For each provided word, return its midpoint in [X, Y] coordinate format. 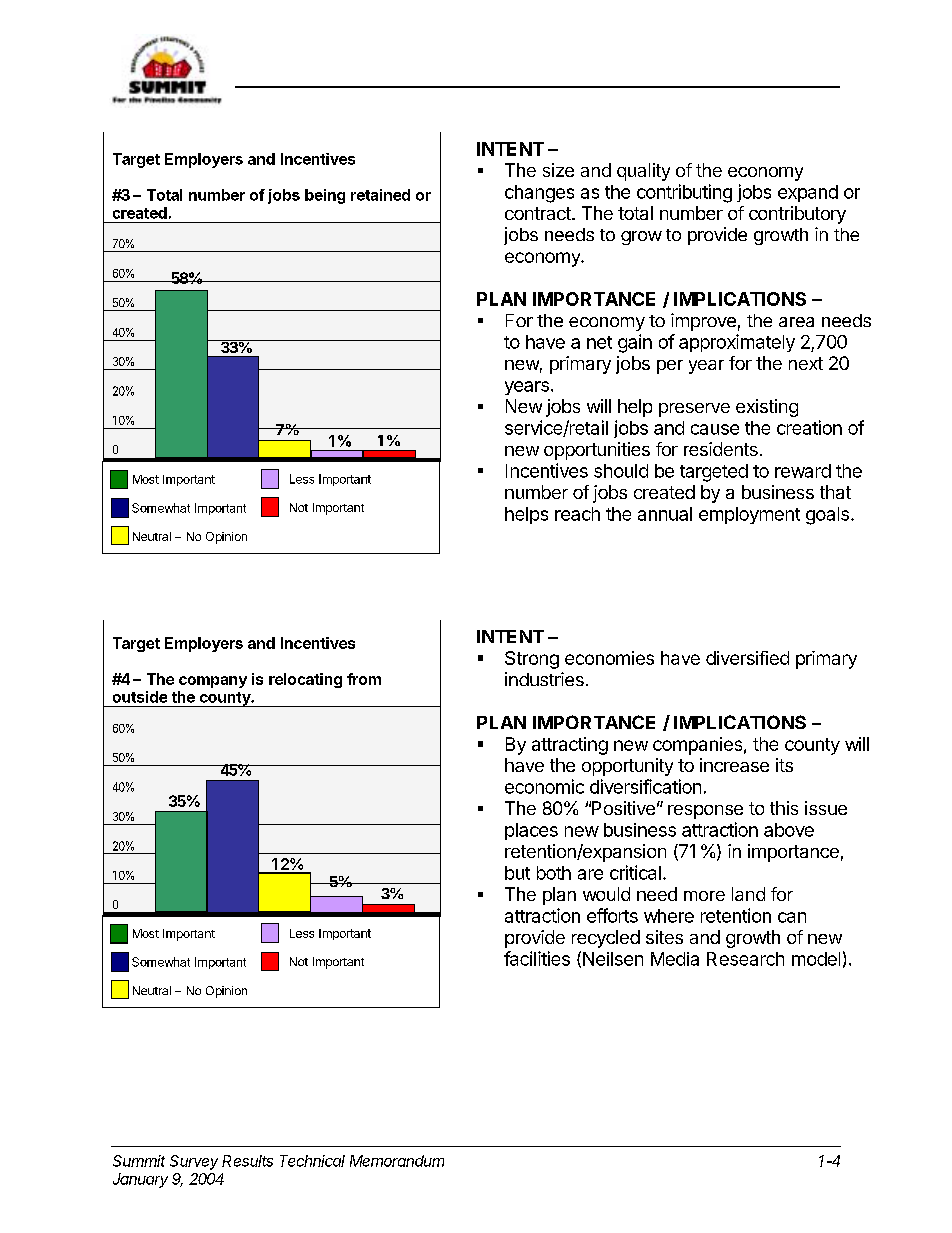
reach [577, 514]
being [325, 196]
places [531, 831]
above [789, 830]
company [213, 682]
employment [749, 515]
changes [539, 194]
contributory [797, 215]
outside [140, 697]
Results [247, 1161]
